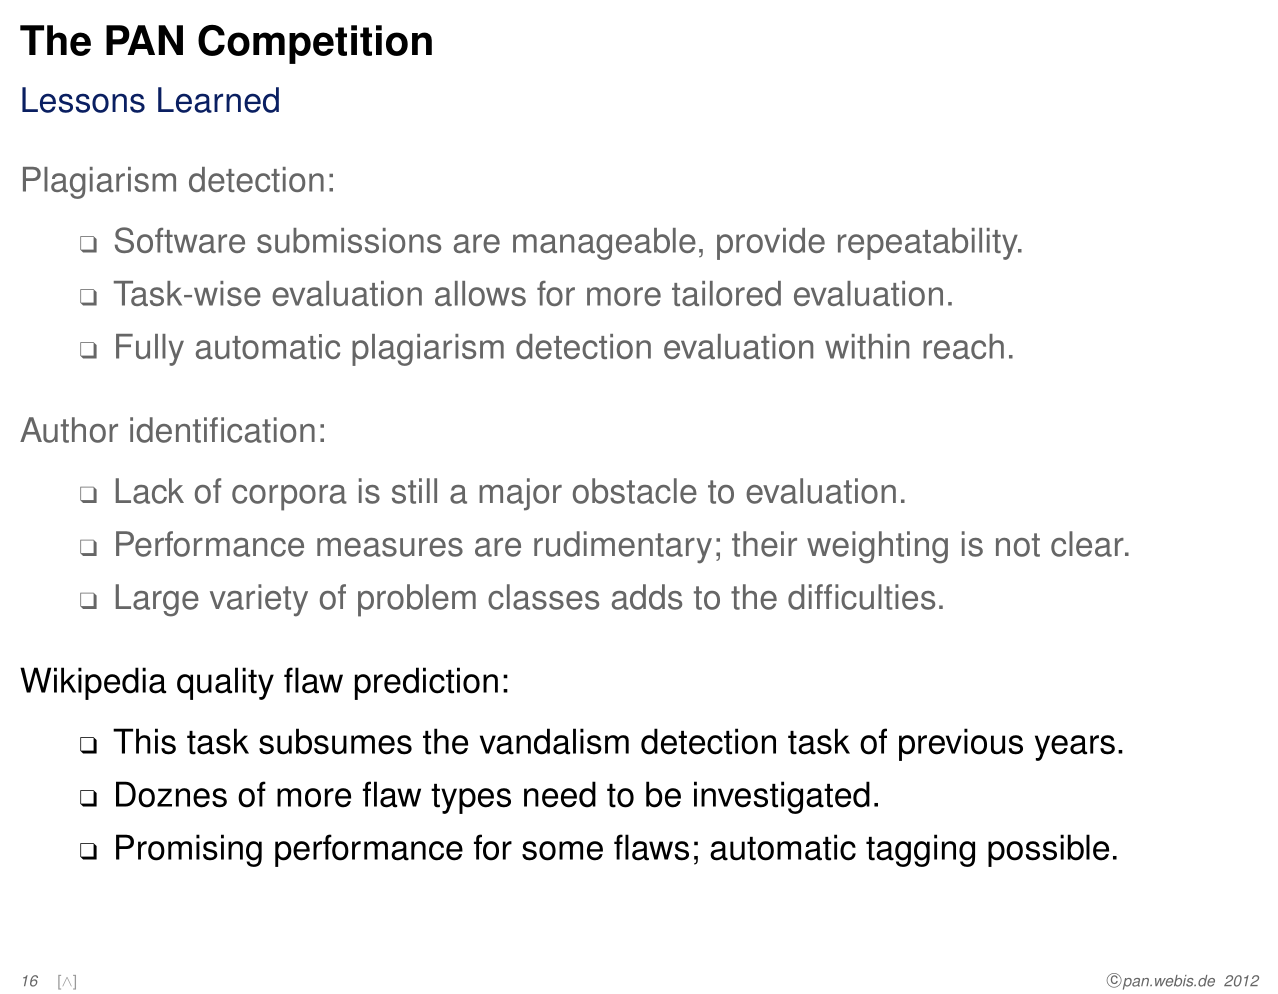 The width and height of the image is (1278, 994). What do you see at coordinates (929, 244) in the image?
I see `repeatability` at bounding box center [929, 244].
